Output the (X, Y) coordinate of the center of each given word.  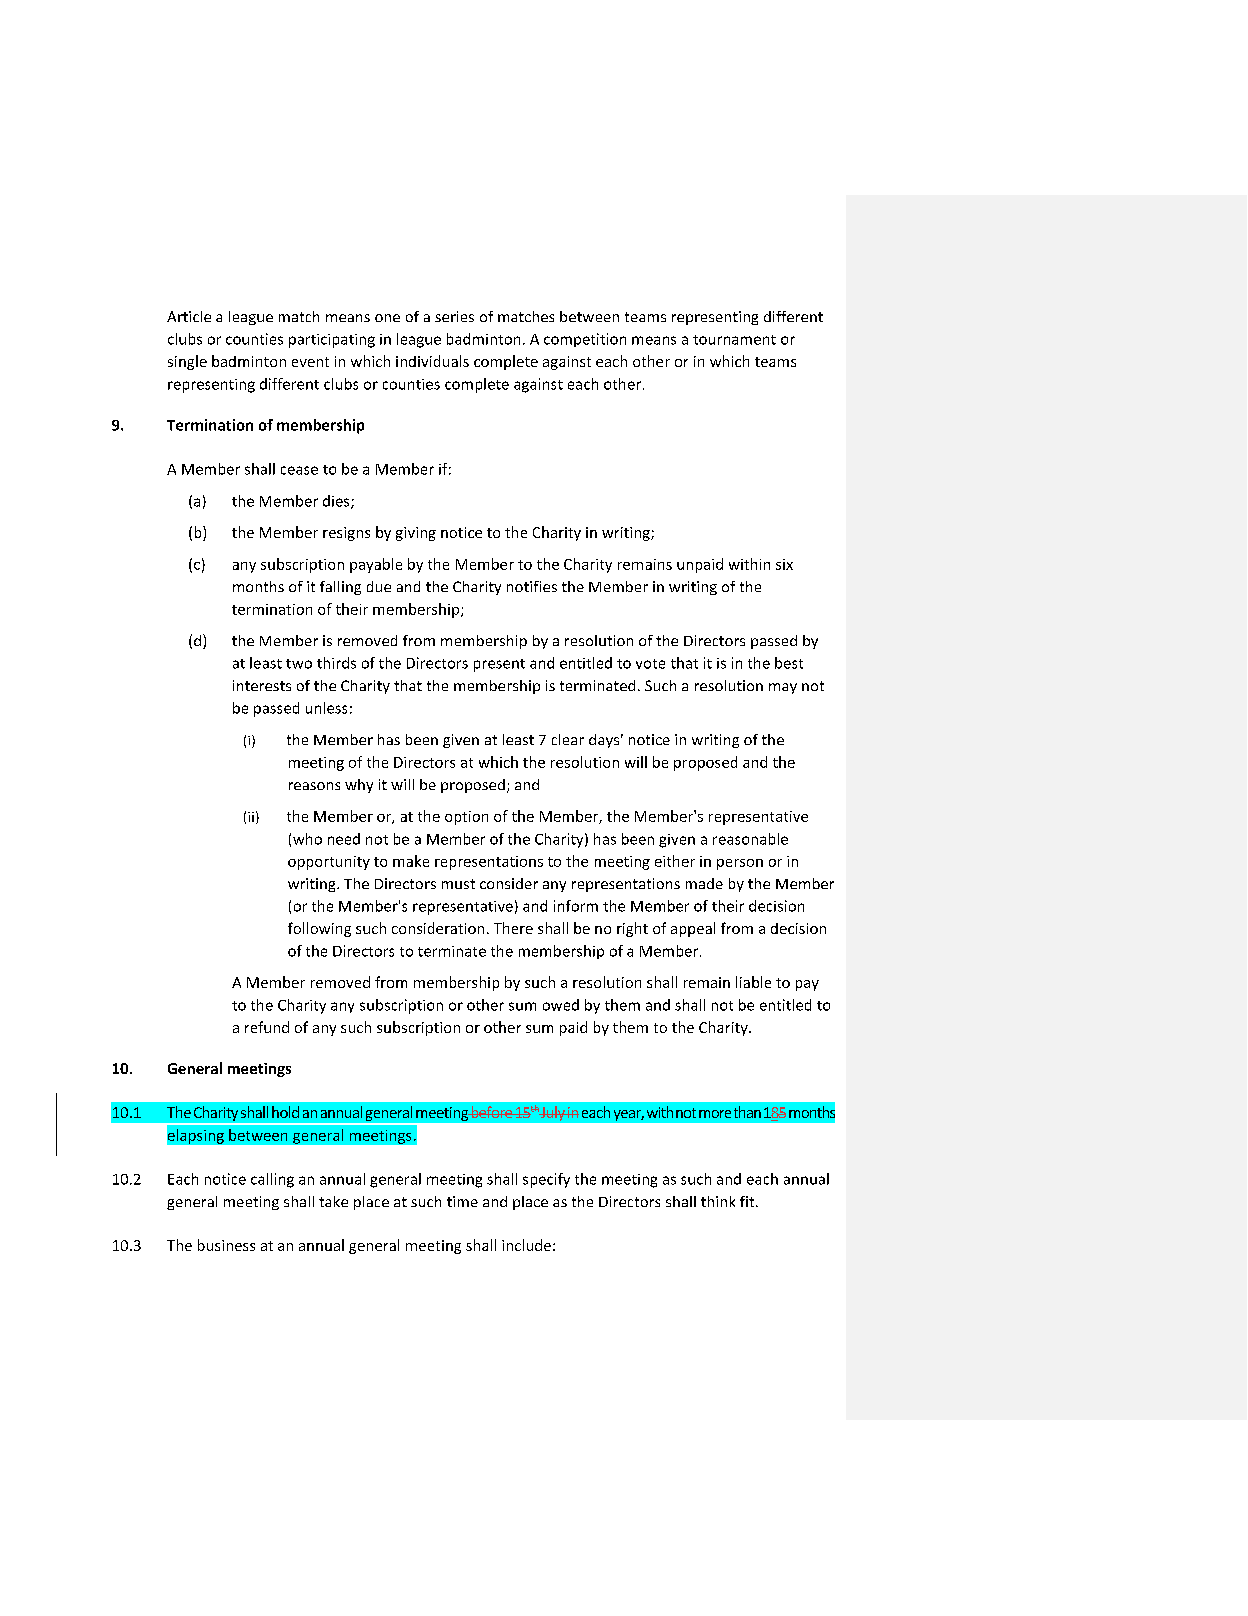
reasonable (750, 839)
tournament (734, 340)
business (226, 1245)
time (462, 1201)
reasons (314, 786)
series (454, 316)
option (466, 818)
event (310, 362)
